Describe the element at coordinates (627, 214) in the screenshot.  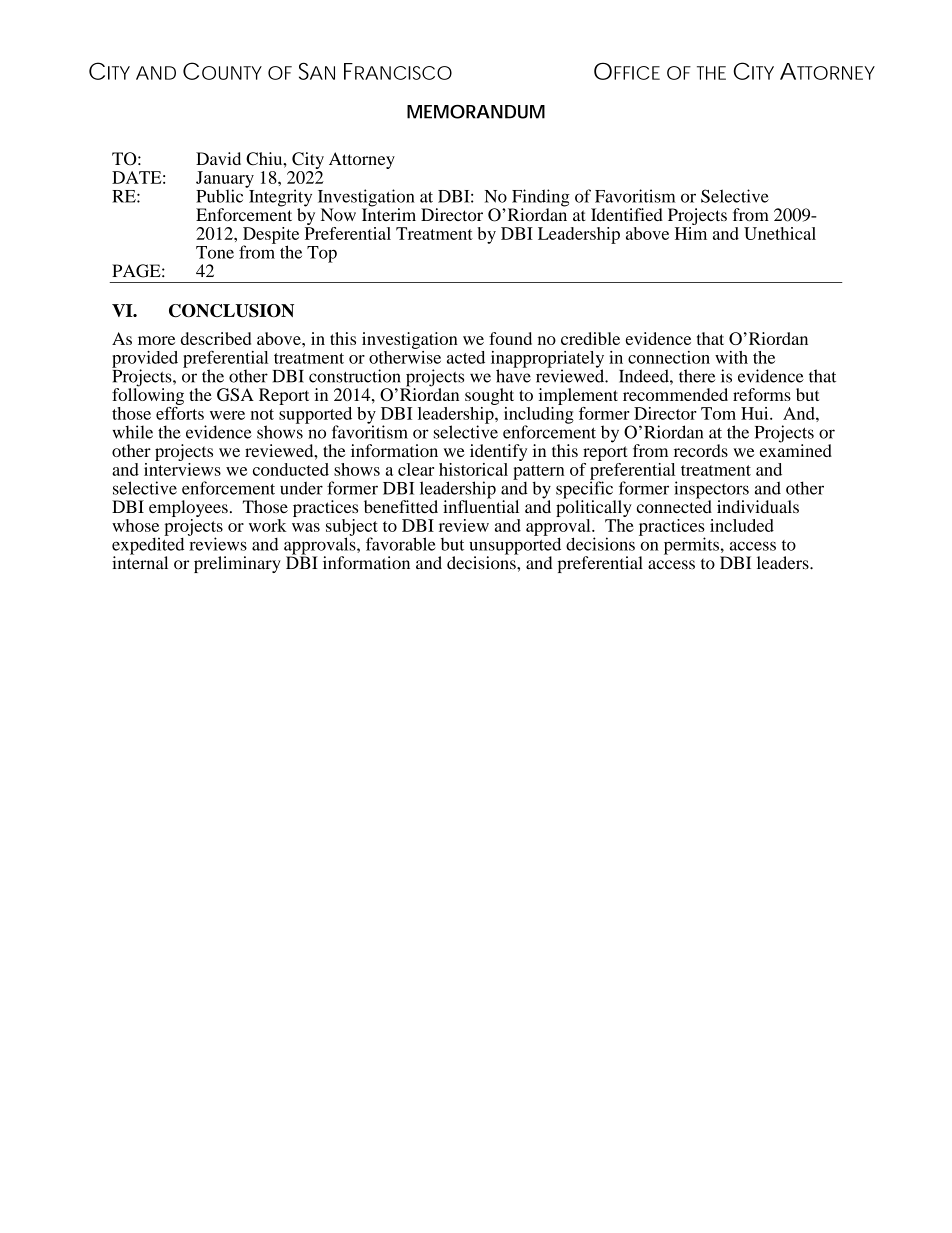
I see `Identified` at that location.
